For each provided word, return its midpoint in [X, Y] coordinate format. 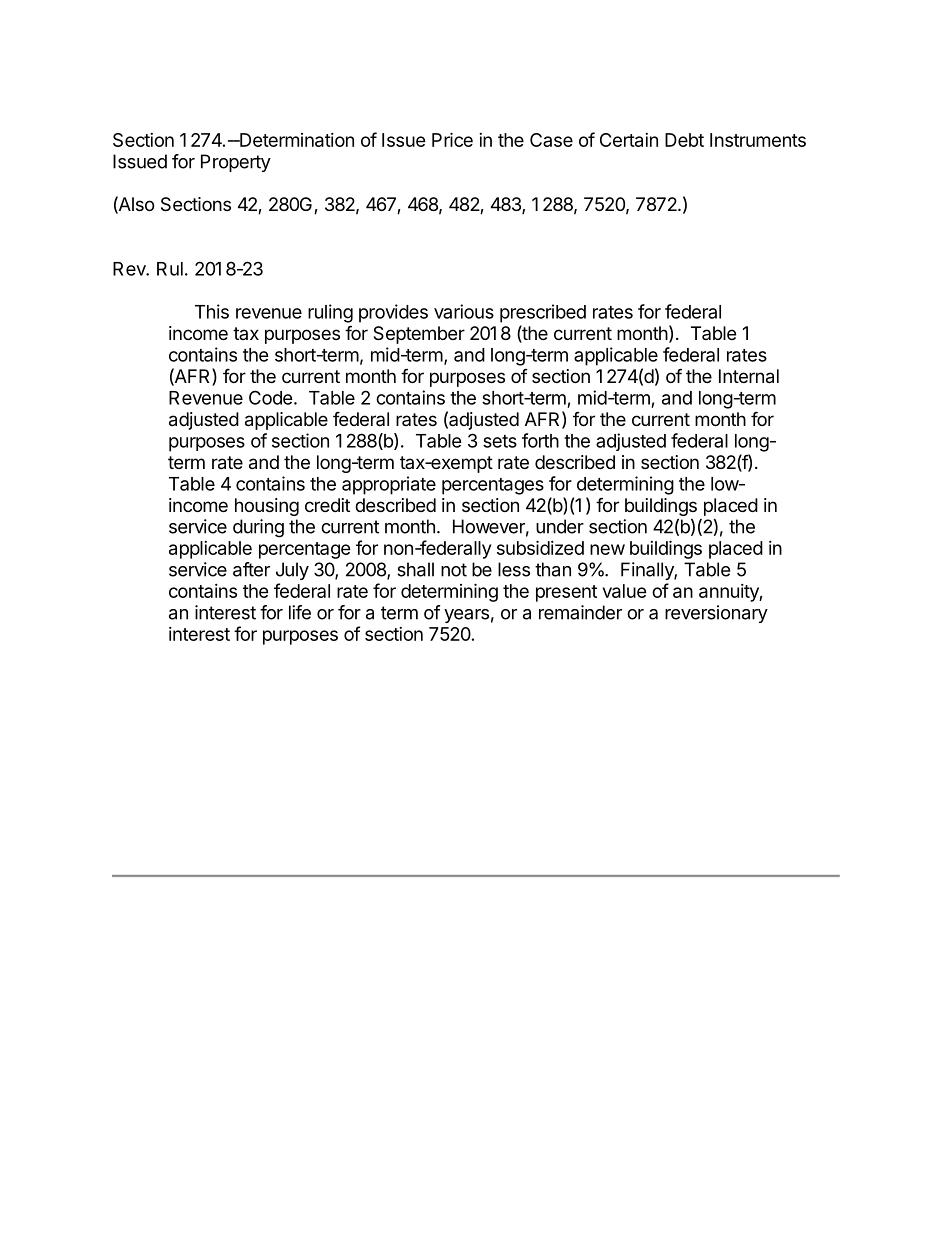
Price [452, 139]
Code [271, 397]
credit [327, 505]
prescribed [543, 313]
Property [236, 163]
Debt [684, 140]
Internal [749, 376]
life [300, 612]
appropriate [389, 485]
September [419, 335]
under [560, 526]
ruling [330, 313]
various [464, 311]
